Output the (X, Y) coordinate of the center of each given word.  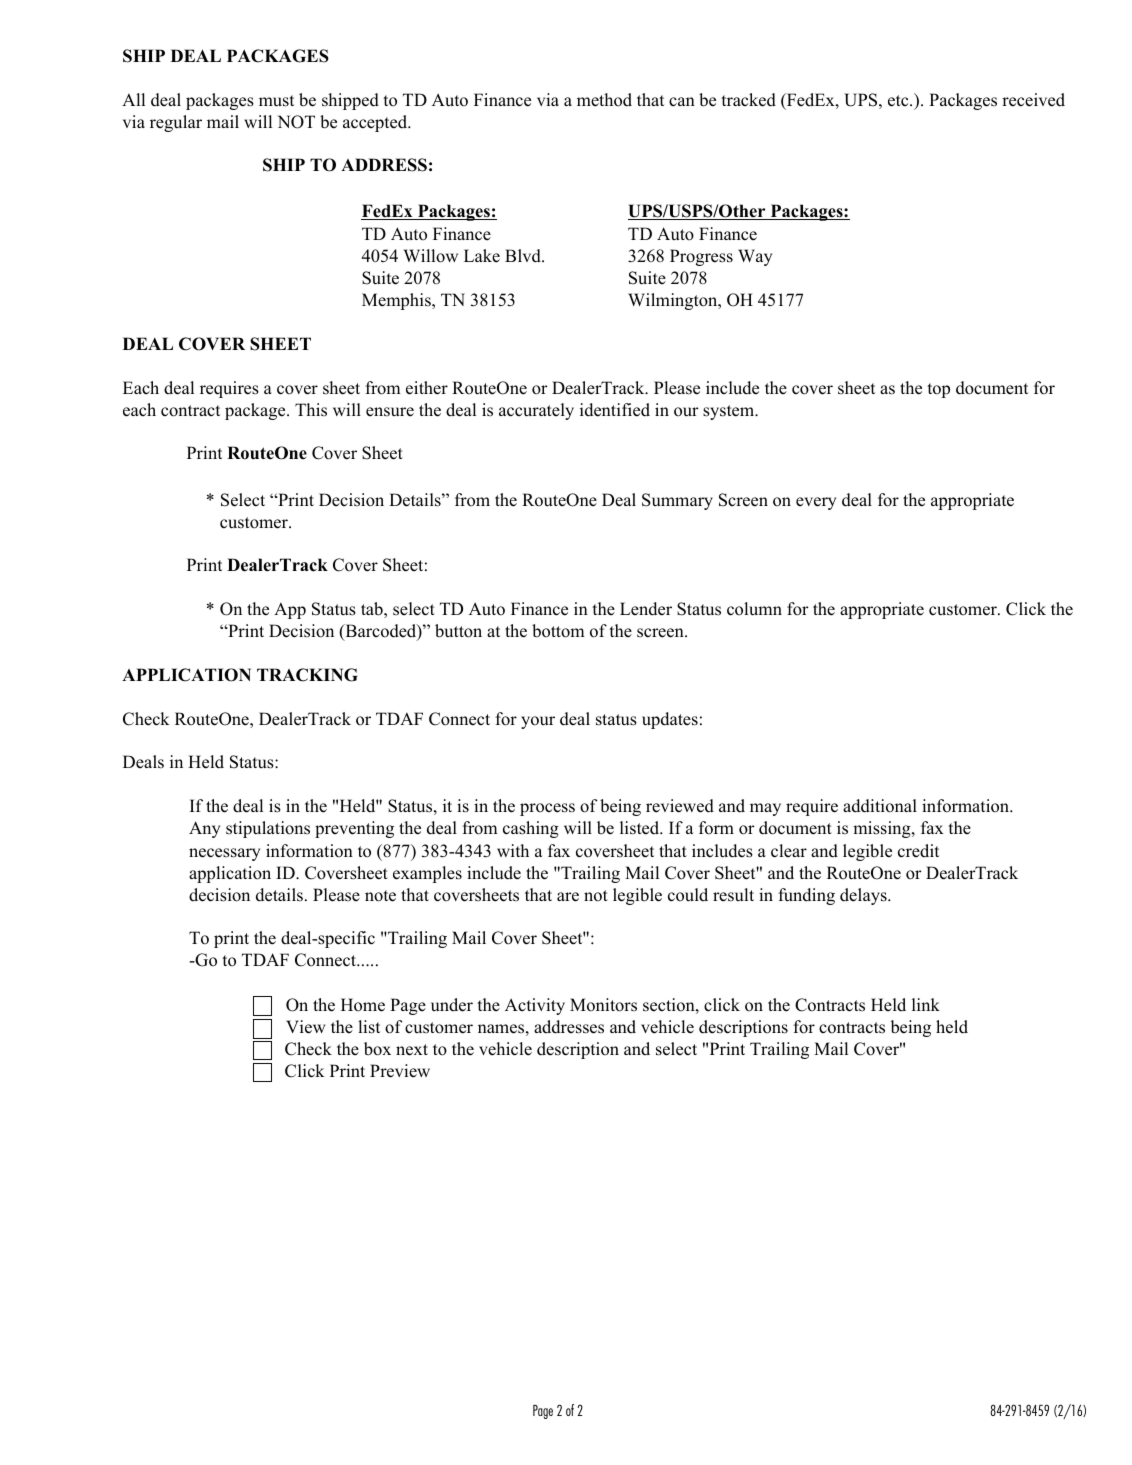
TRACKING (307, 675)
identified (615, 410)
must (276, 101)
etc (899, 101)
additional (880, 806)
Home (363, 1005)
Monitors (603, 1005)
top (938, 390)
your (538, 722)
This (311, 410)
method (604, 100)
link (926, 1004)
